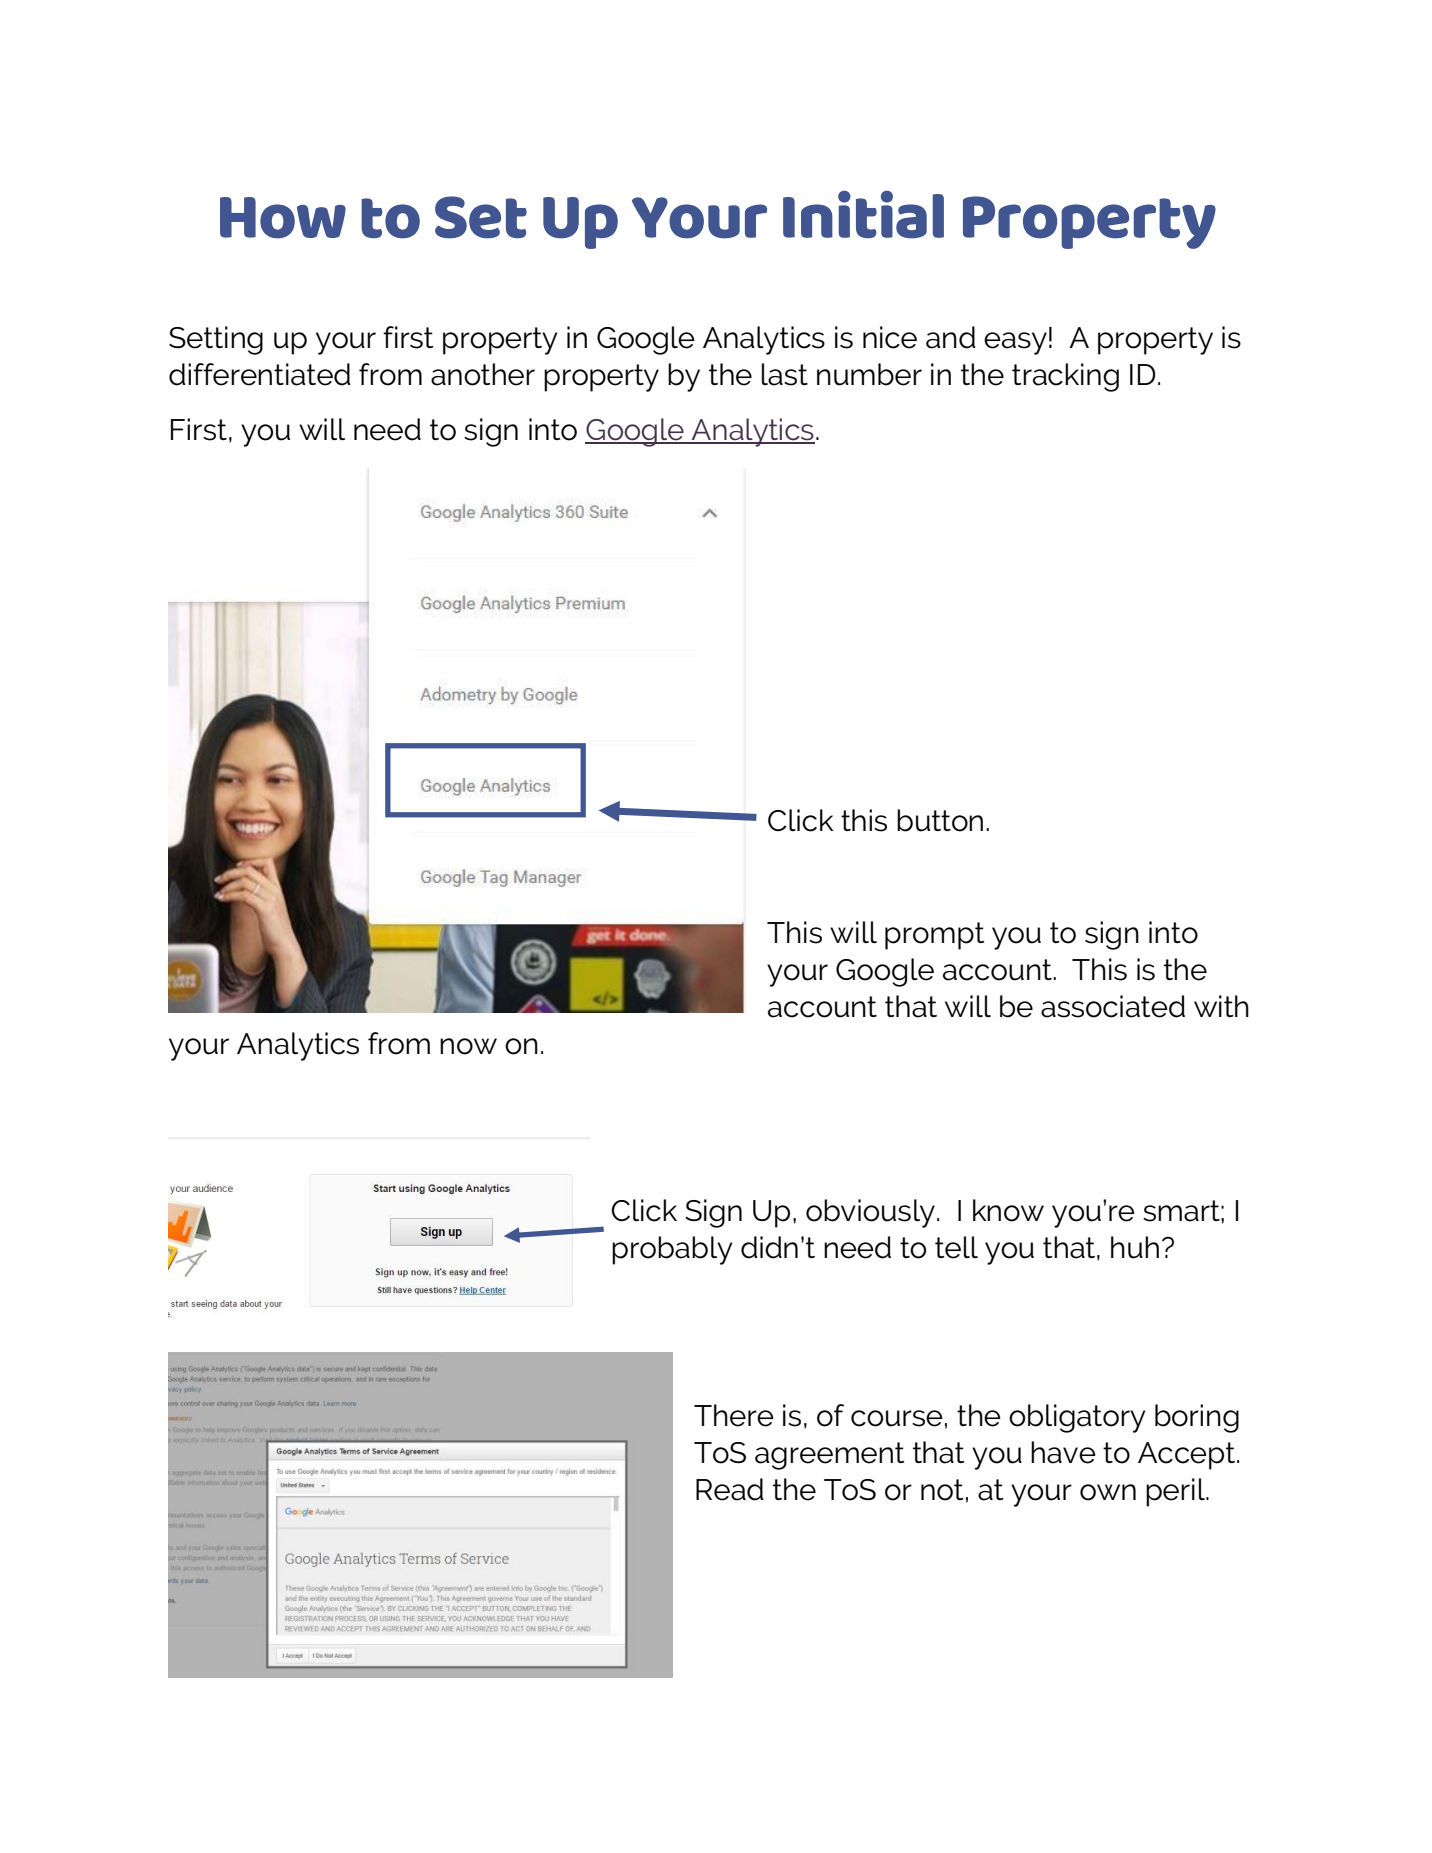  I want to click on last, so click(785, 374).
